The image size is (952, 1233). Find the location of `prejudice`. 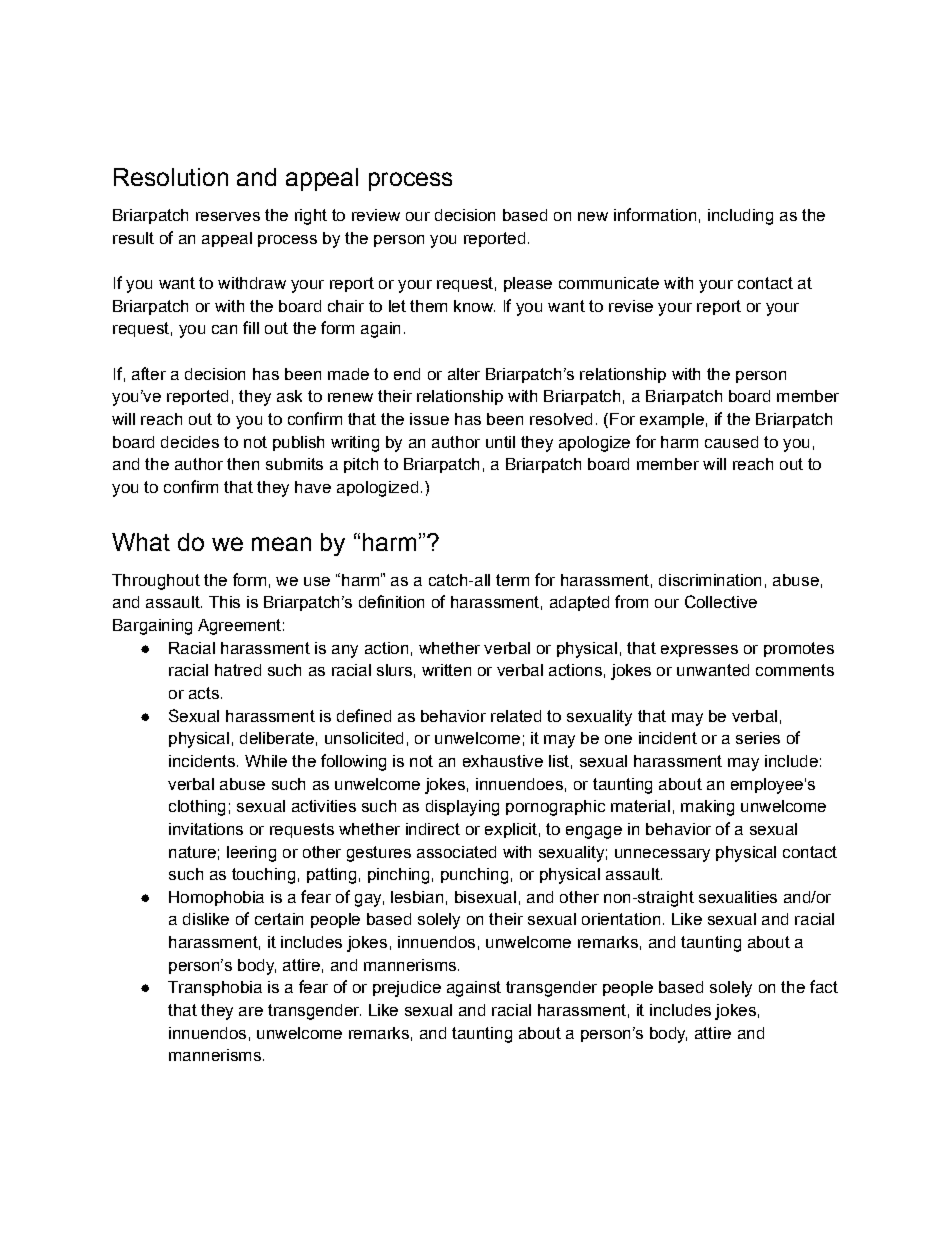

prejudice is located at coordinates (407, 989).
